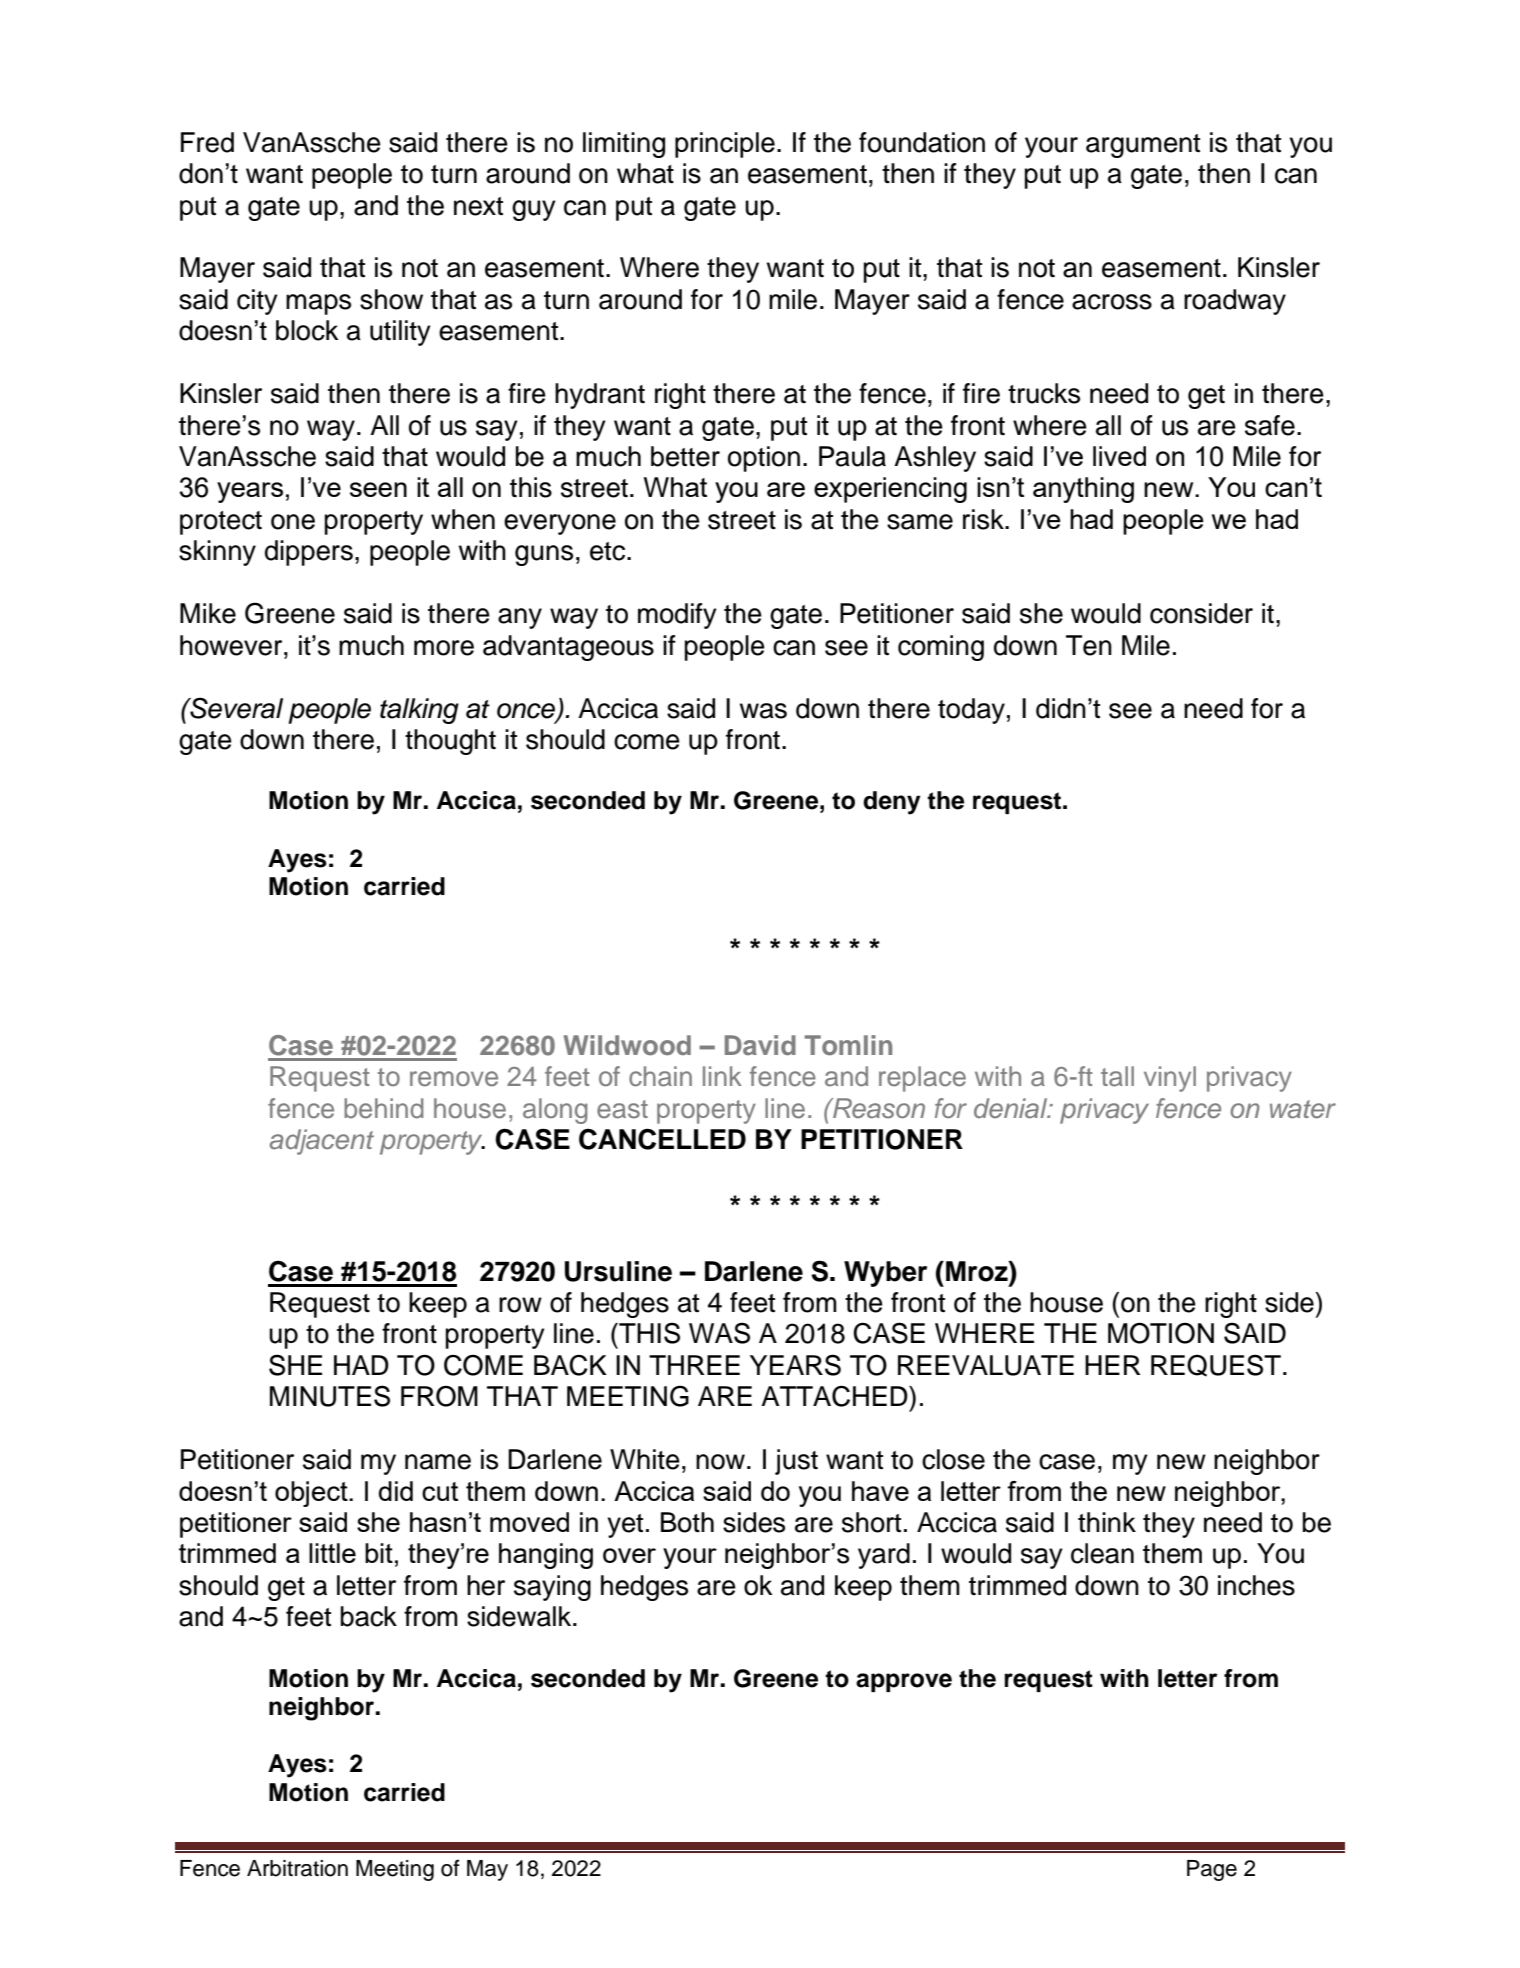 This screenshot has height=1968, width=1520. What do you see at coordinates (677, 616) in the screenshot?
I see `modify` at bounding box center [677, 616].
